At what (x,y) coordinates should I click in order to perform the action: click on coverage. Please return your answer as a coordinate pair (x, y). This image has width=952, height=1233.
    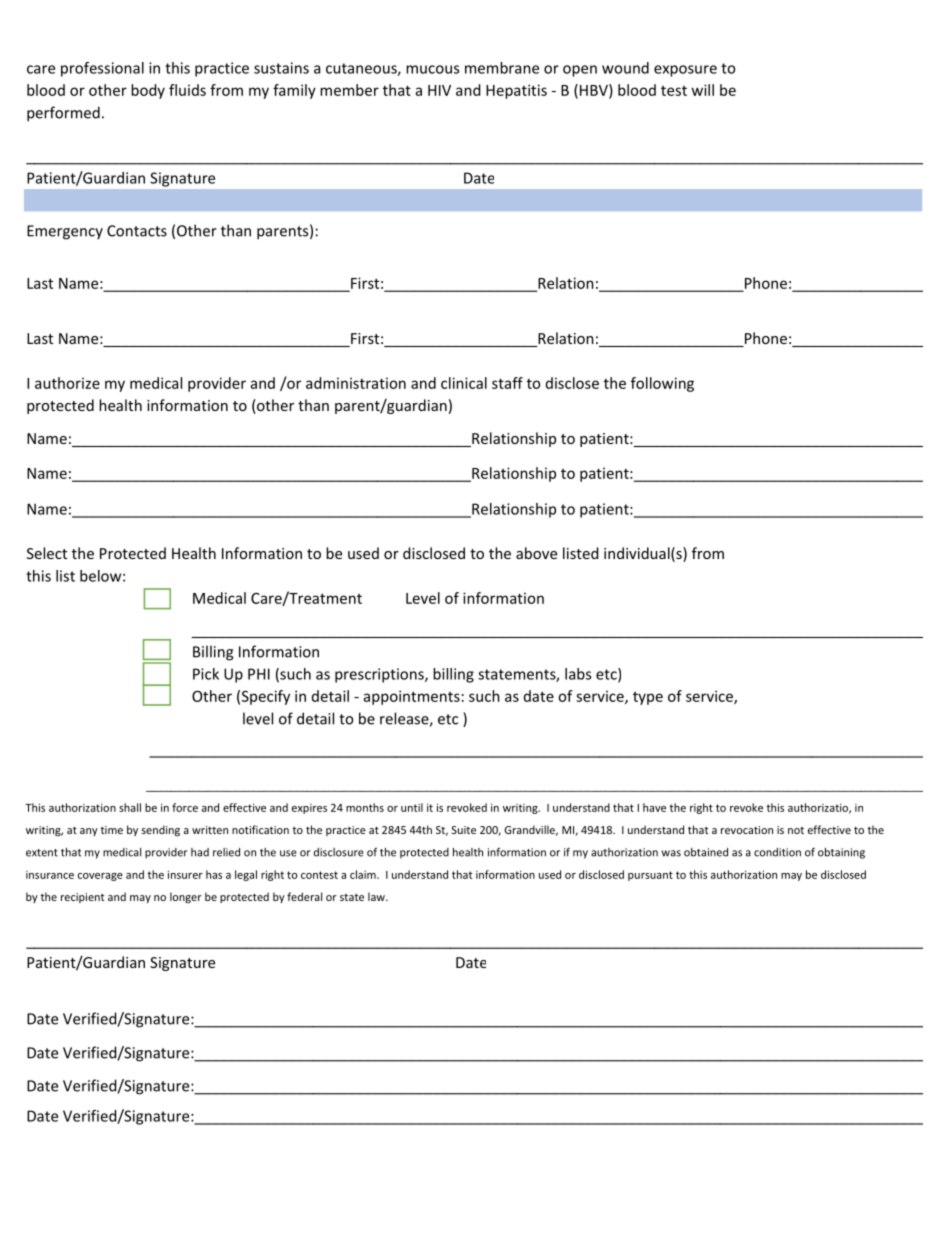
    Looking at the image, I should click on (100, 877).
